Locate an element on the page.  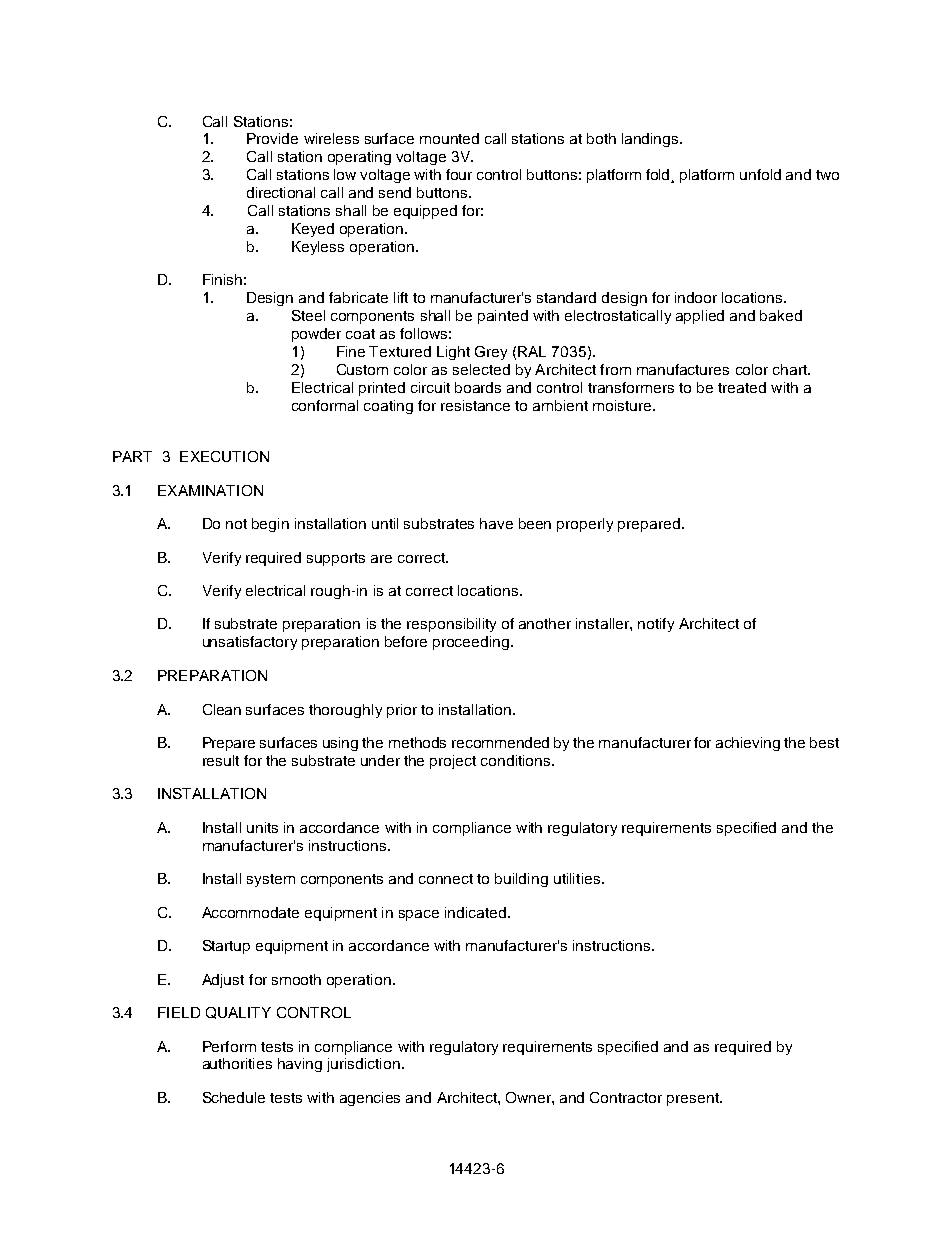
achieving is located at coordinates (748, 744).
